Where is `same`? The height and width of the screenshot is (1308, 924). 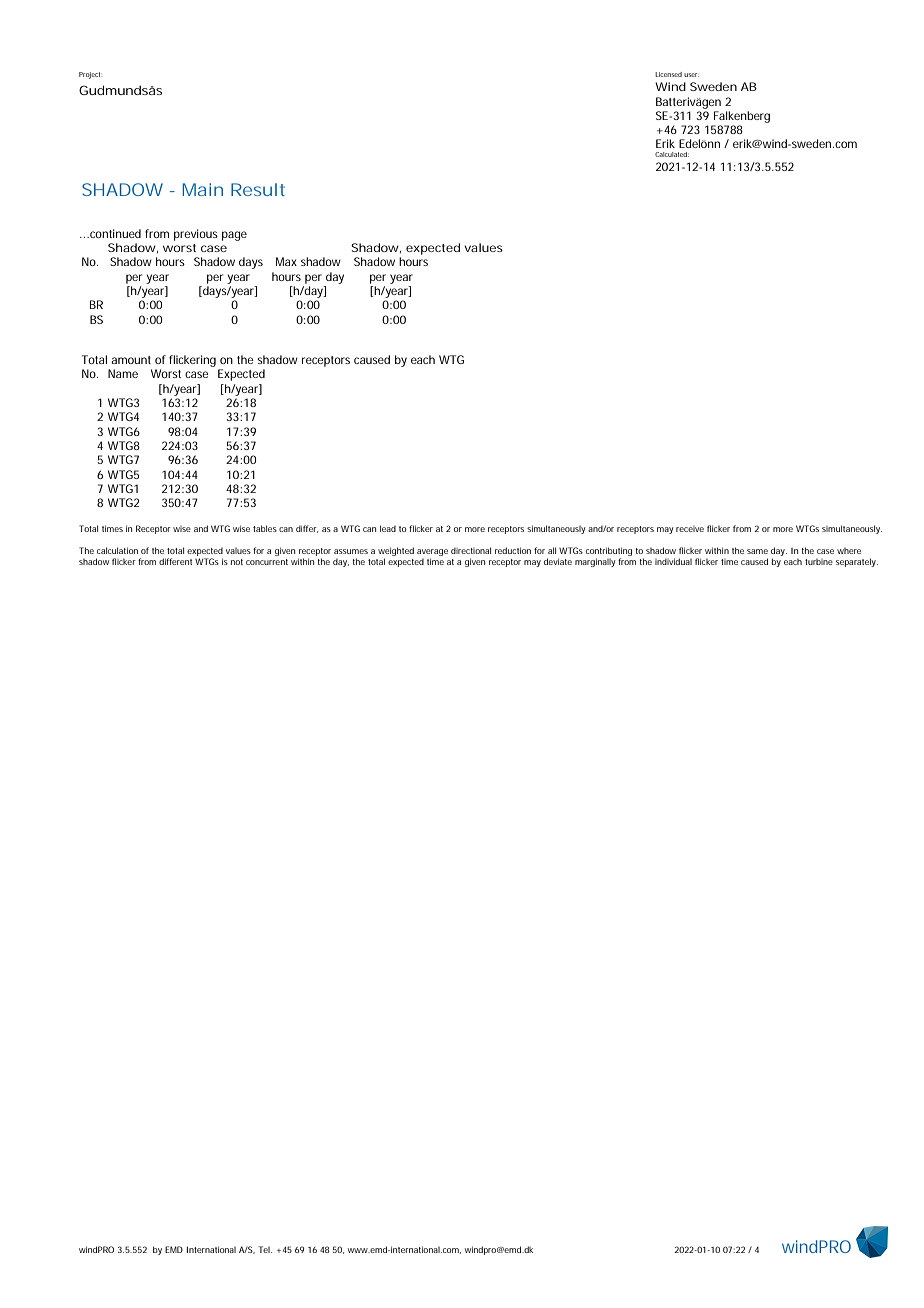 same is located at coordinates (757, 551).
